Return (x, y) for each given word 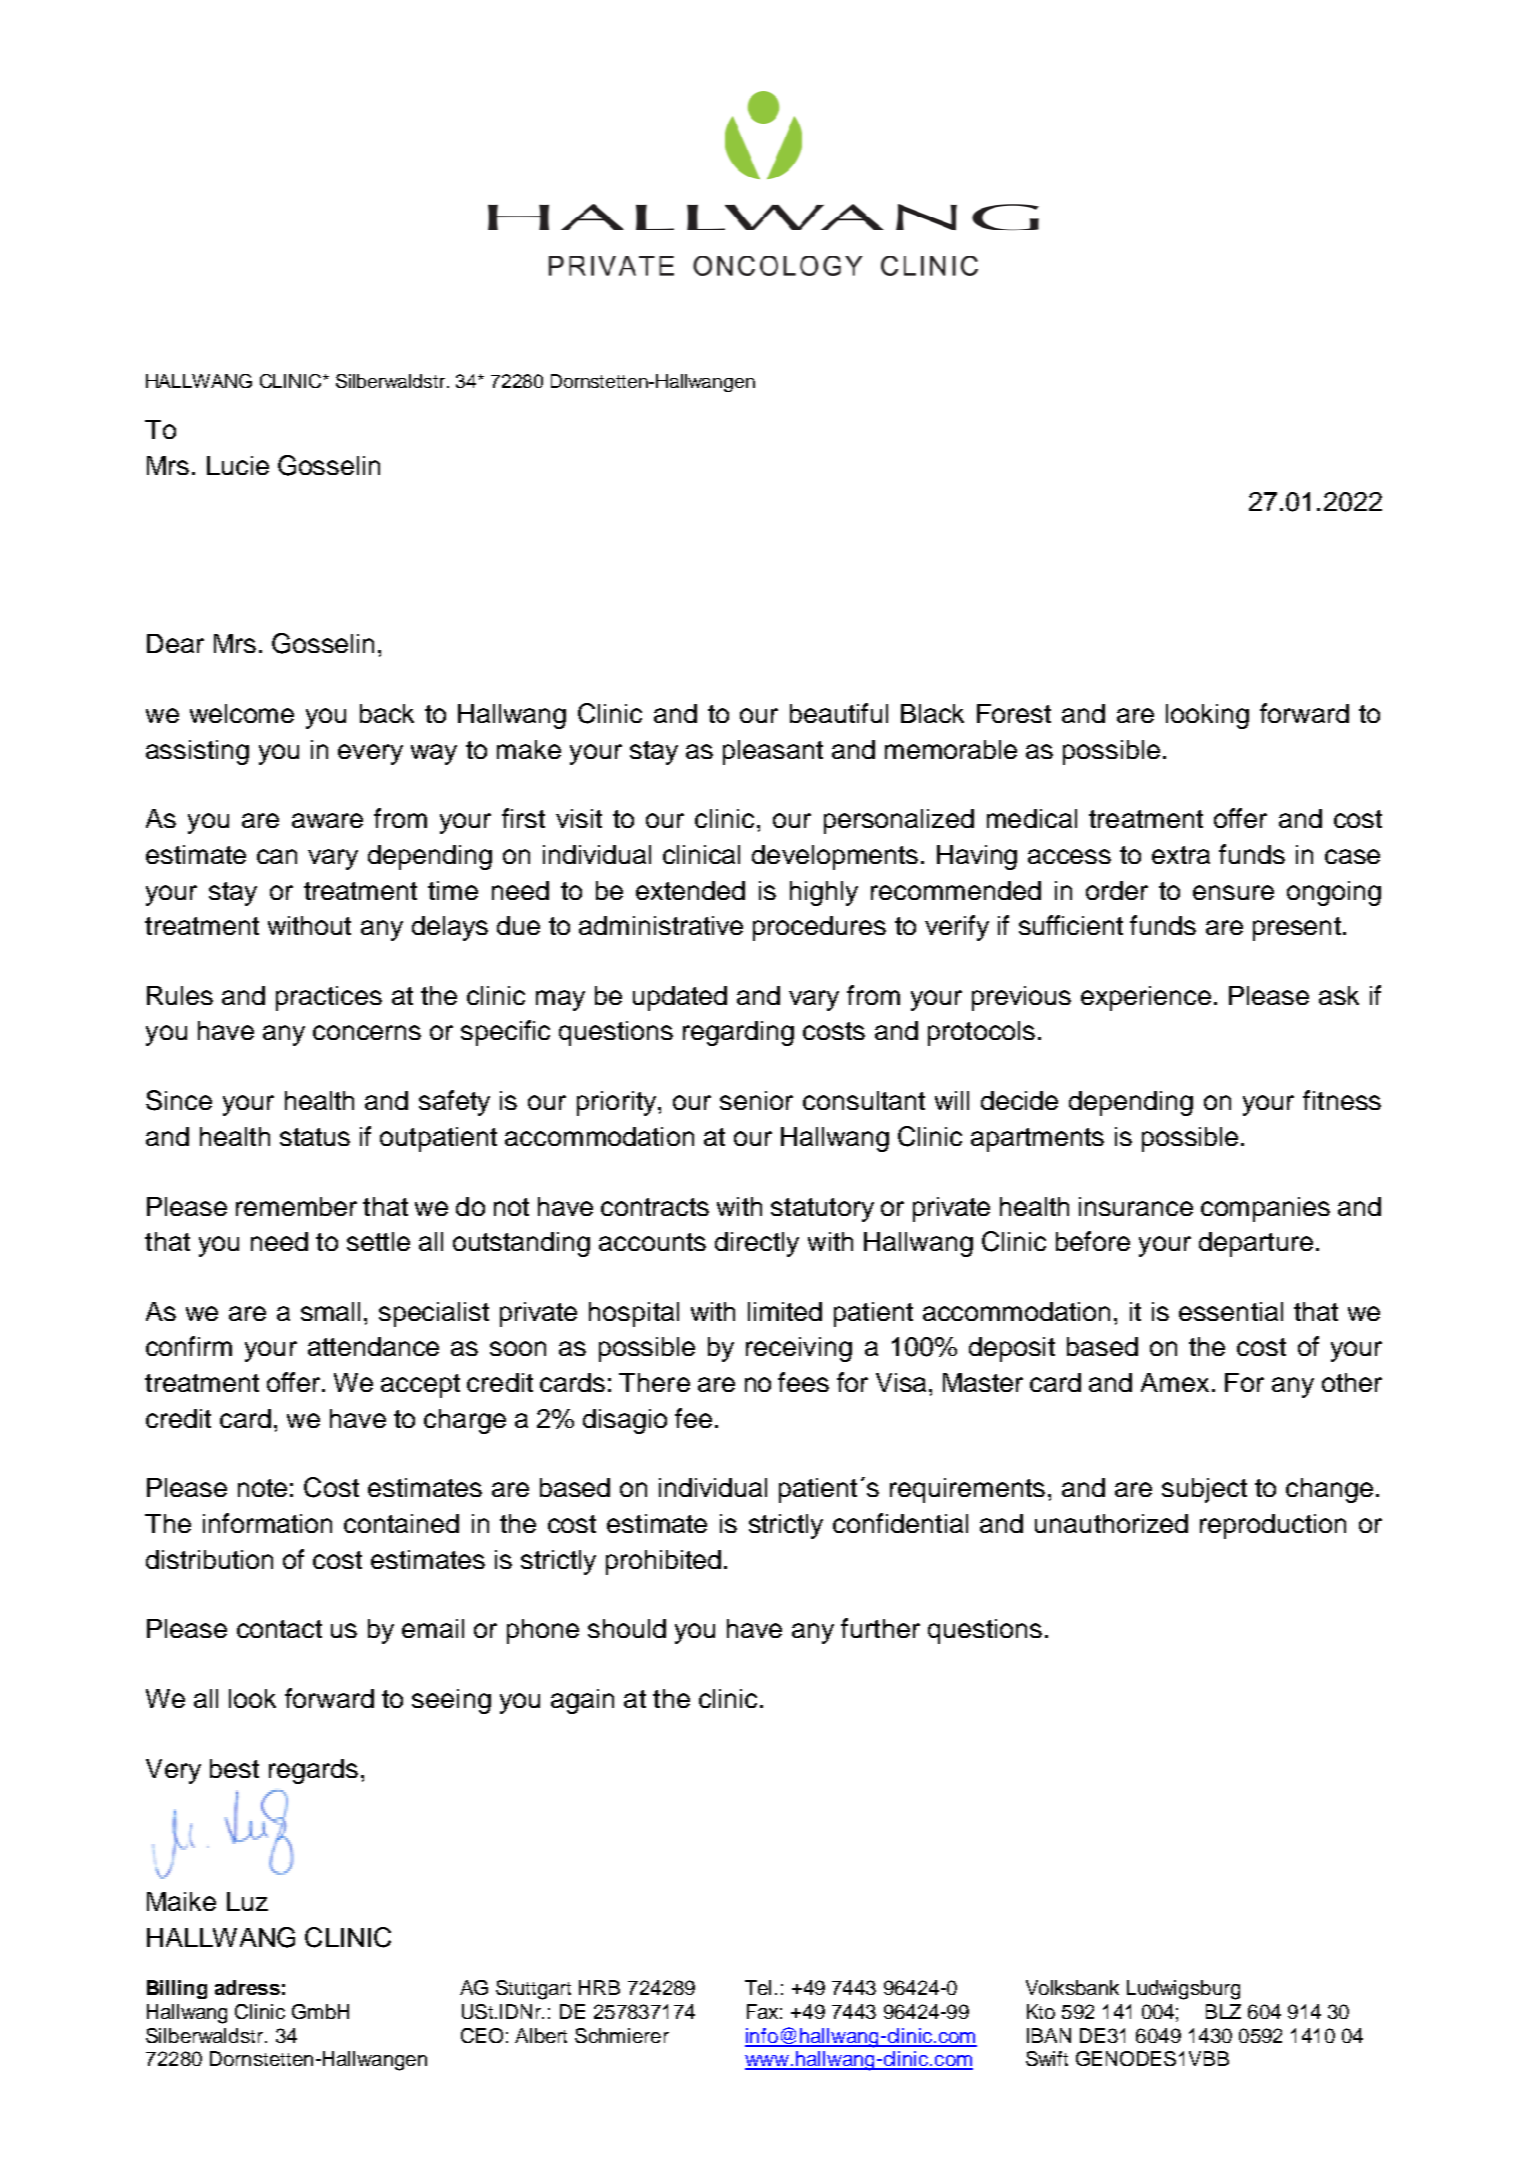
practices (329, 998)
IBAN (1049, 2035)
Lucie (238, 465)
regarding (738, 1033)
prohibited (663, 1562)
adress (247, 1987)
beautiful (839, 713)
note (262, 1488)
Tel (758, 1987)
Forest (1014, 713)
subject (1204, 1490)
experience (1146, 998)
